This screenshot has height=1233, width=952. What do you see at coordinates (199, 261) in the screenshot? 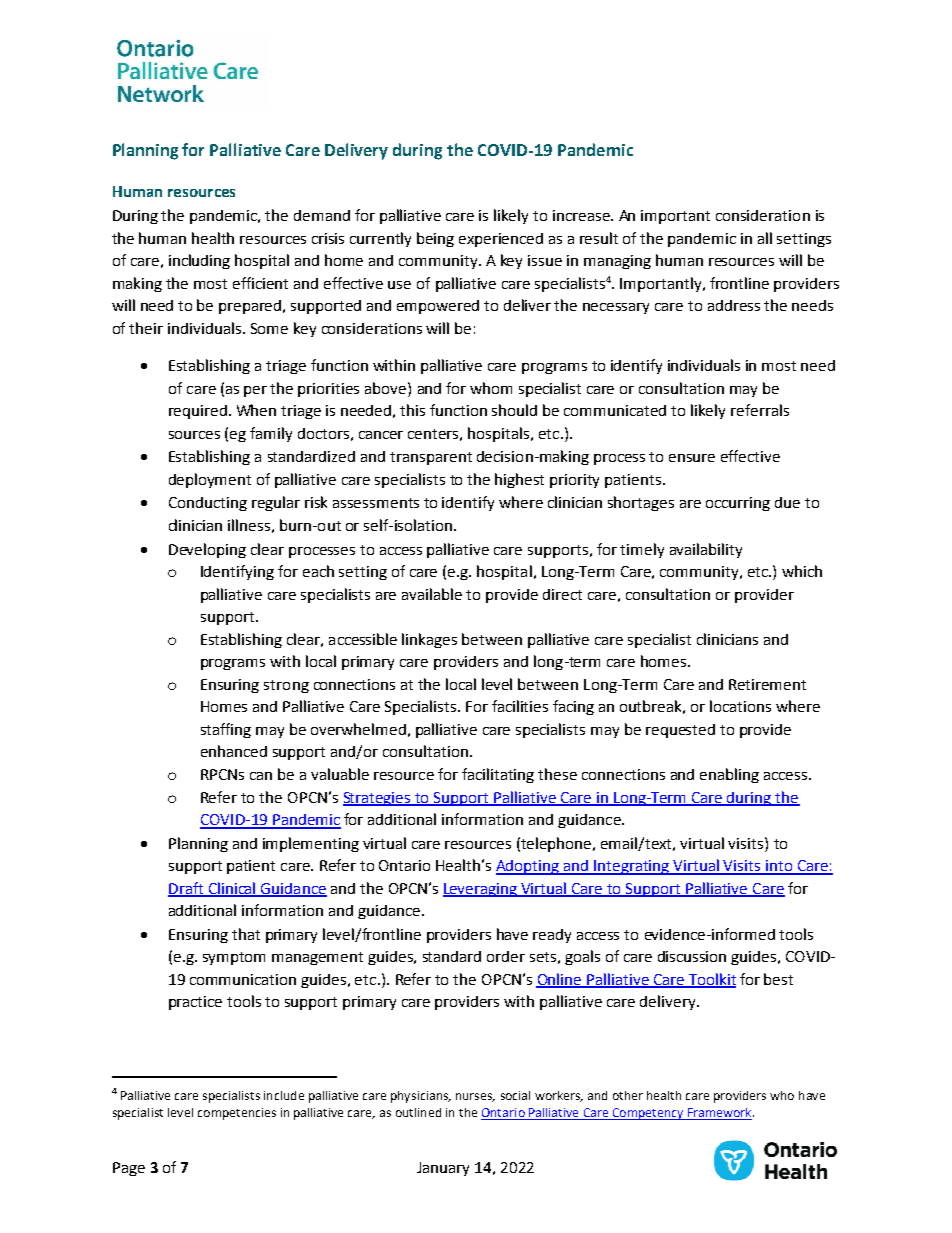
I see `including` at bounding box center [199, 261].
